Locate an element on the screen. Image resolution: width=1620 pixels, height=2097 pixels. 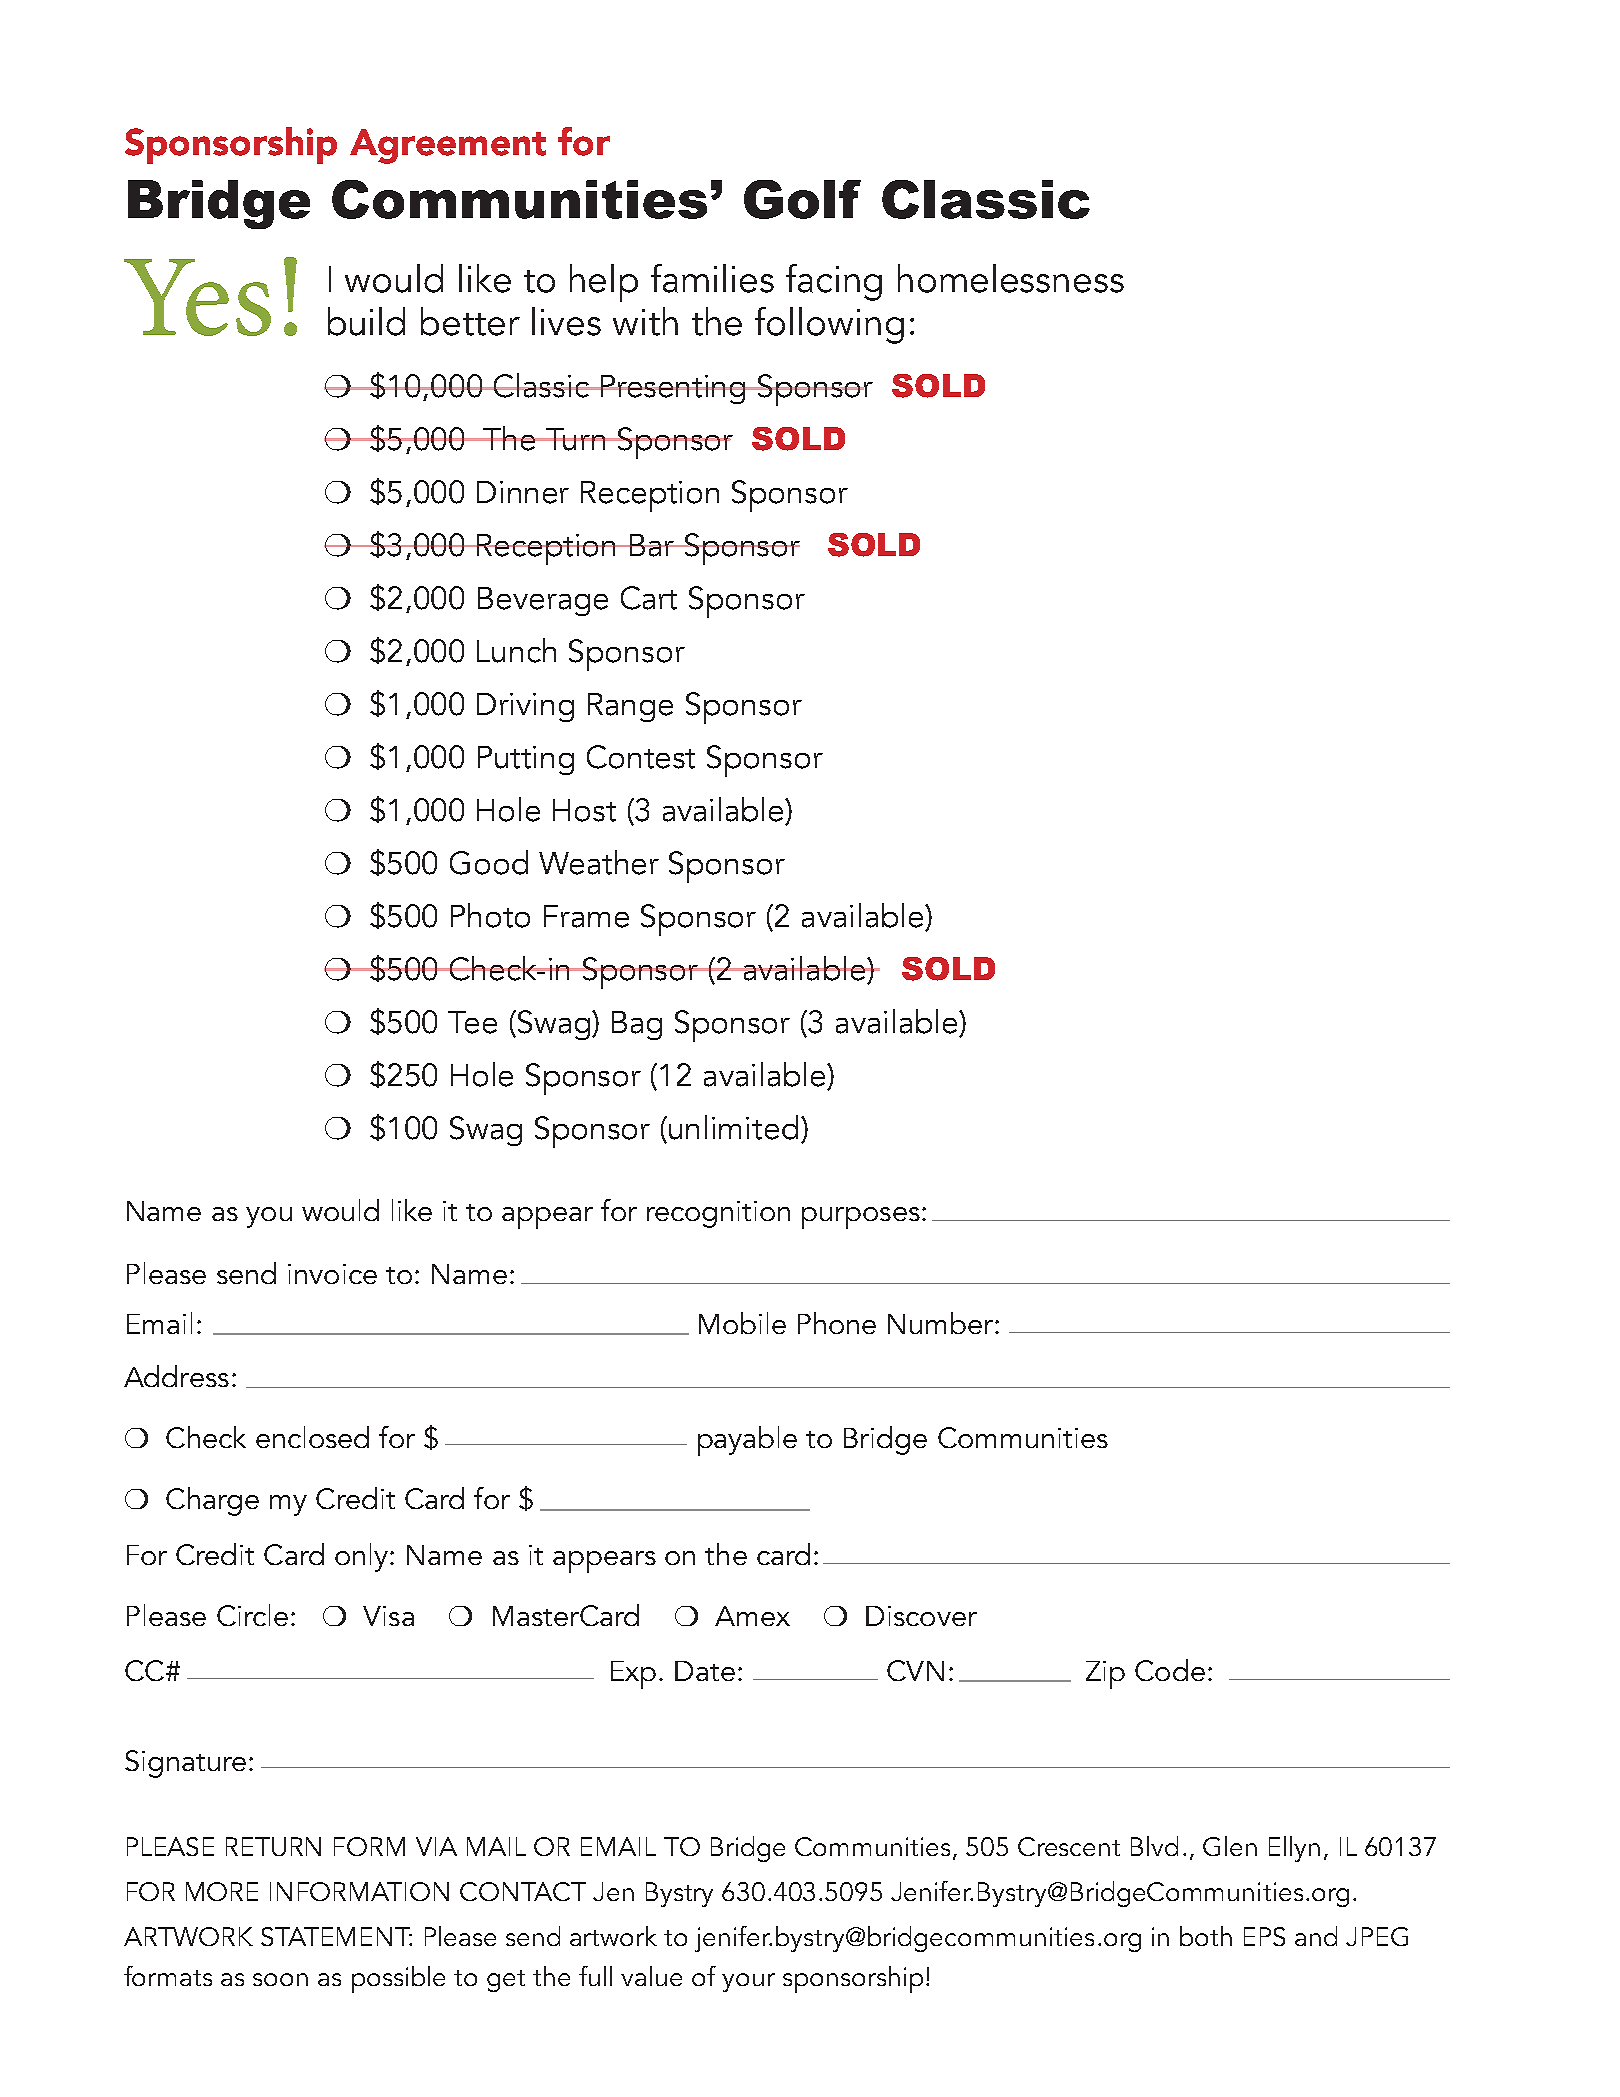
Tee is located at coordinates (472, 1022).
